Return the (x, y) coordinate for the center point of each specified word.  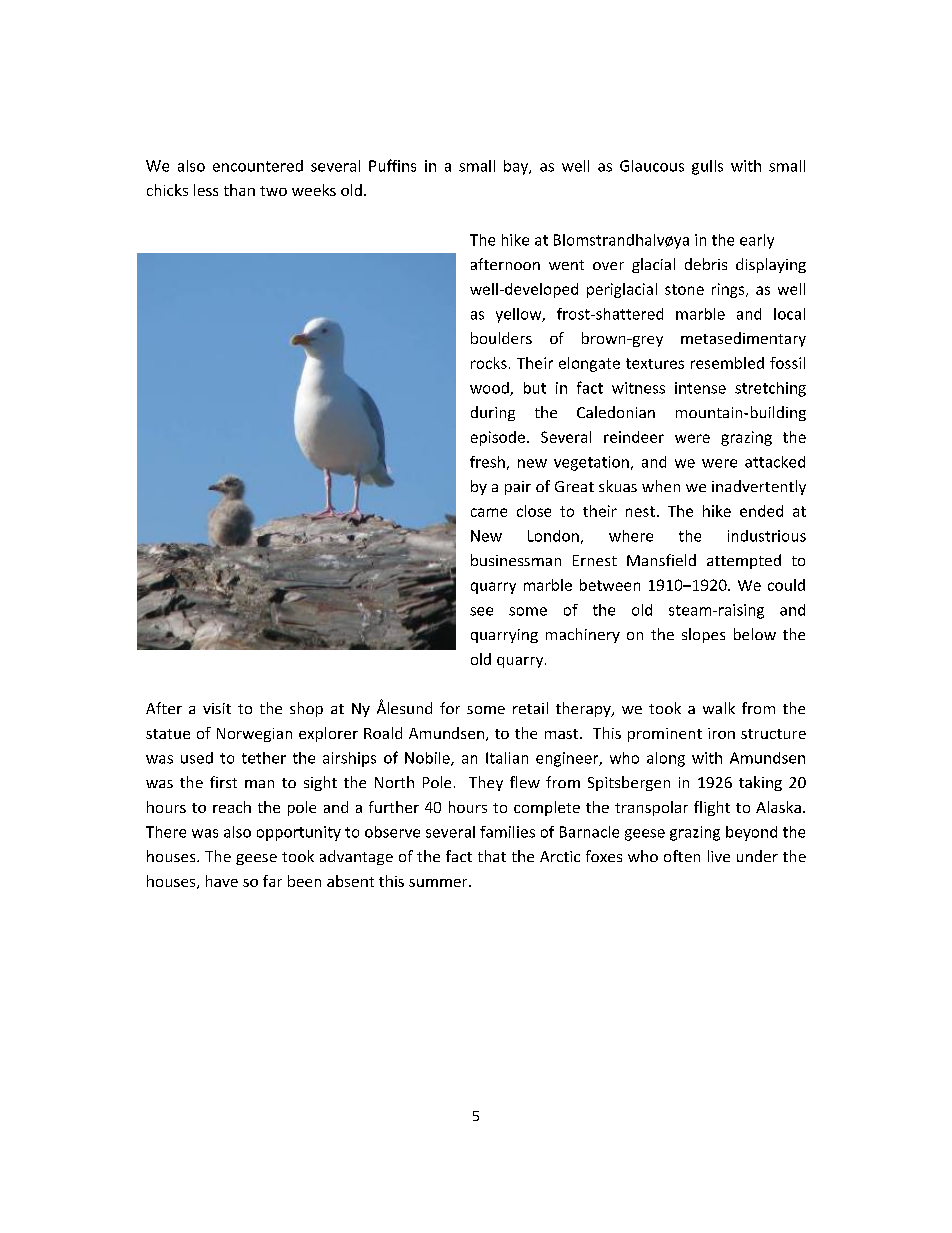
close (534, 511)
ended (761, 511)
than (239, 190)
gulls (707, 167)
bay (517, 167)
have (222, 881)
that (492, 856)
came (489, 512)
